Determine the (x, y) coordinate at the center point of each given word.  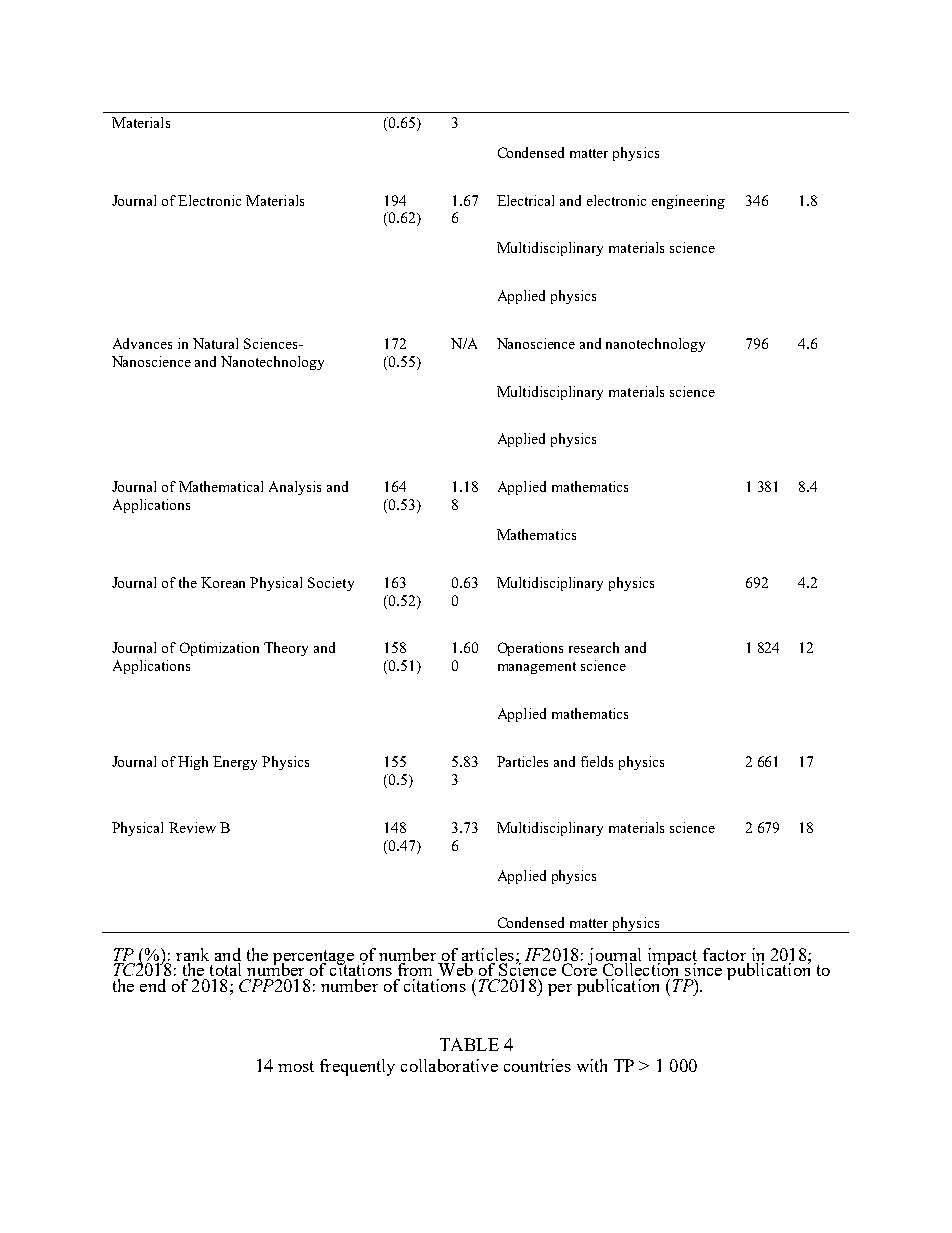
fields (597, 761)
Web (455, 969)
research (594, 647)
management (537, 668)
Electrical (525, 200)
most (296, 1066)
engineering (688, 202)
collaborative (449, 1065)
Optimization (219, 649)
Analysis (295, 488)
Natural (215, 343)
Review (192, 827)
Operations (530, 649)
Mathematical (221, 486)
